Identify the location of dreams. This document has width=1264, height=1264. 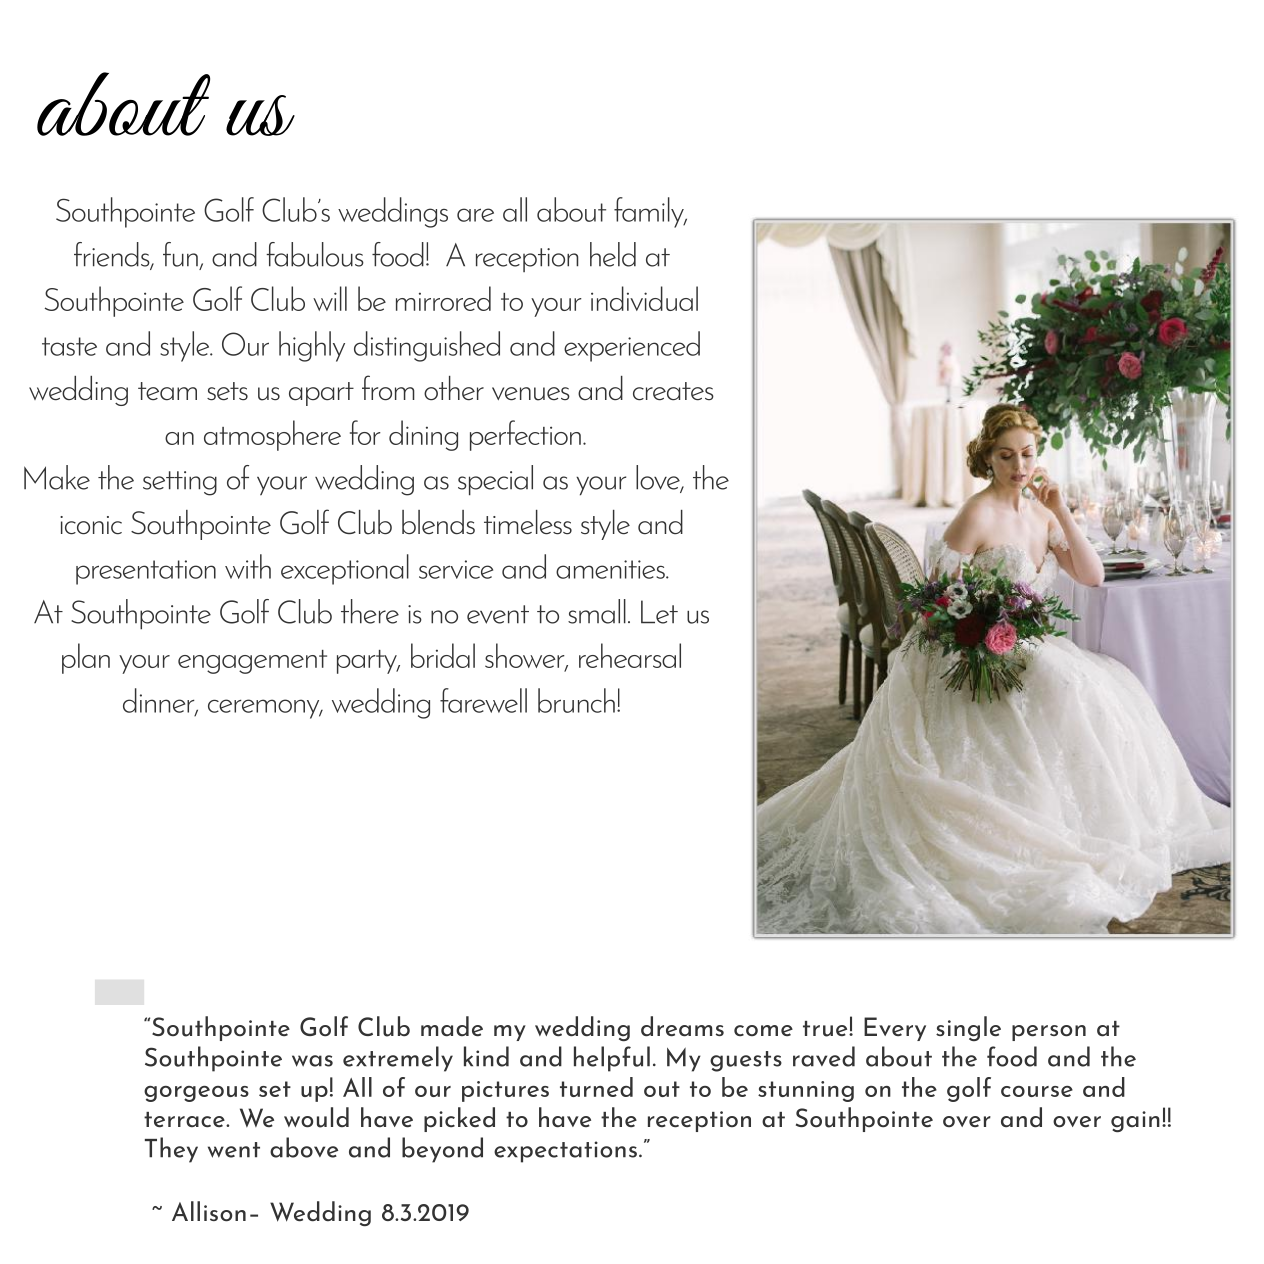
(682, 1026).
